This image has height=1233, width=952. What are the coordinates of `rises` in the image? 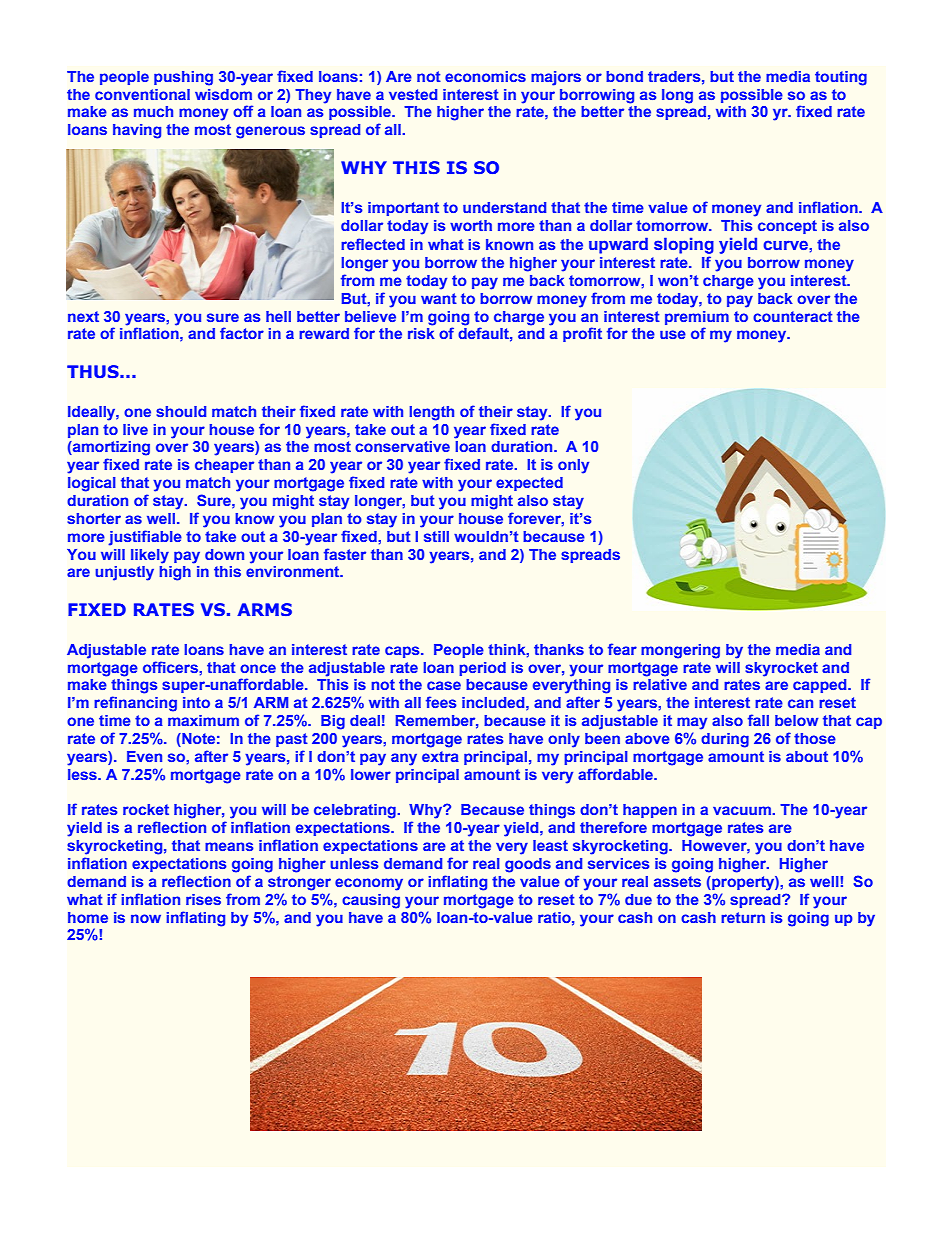 It's located at (203, 899).
